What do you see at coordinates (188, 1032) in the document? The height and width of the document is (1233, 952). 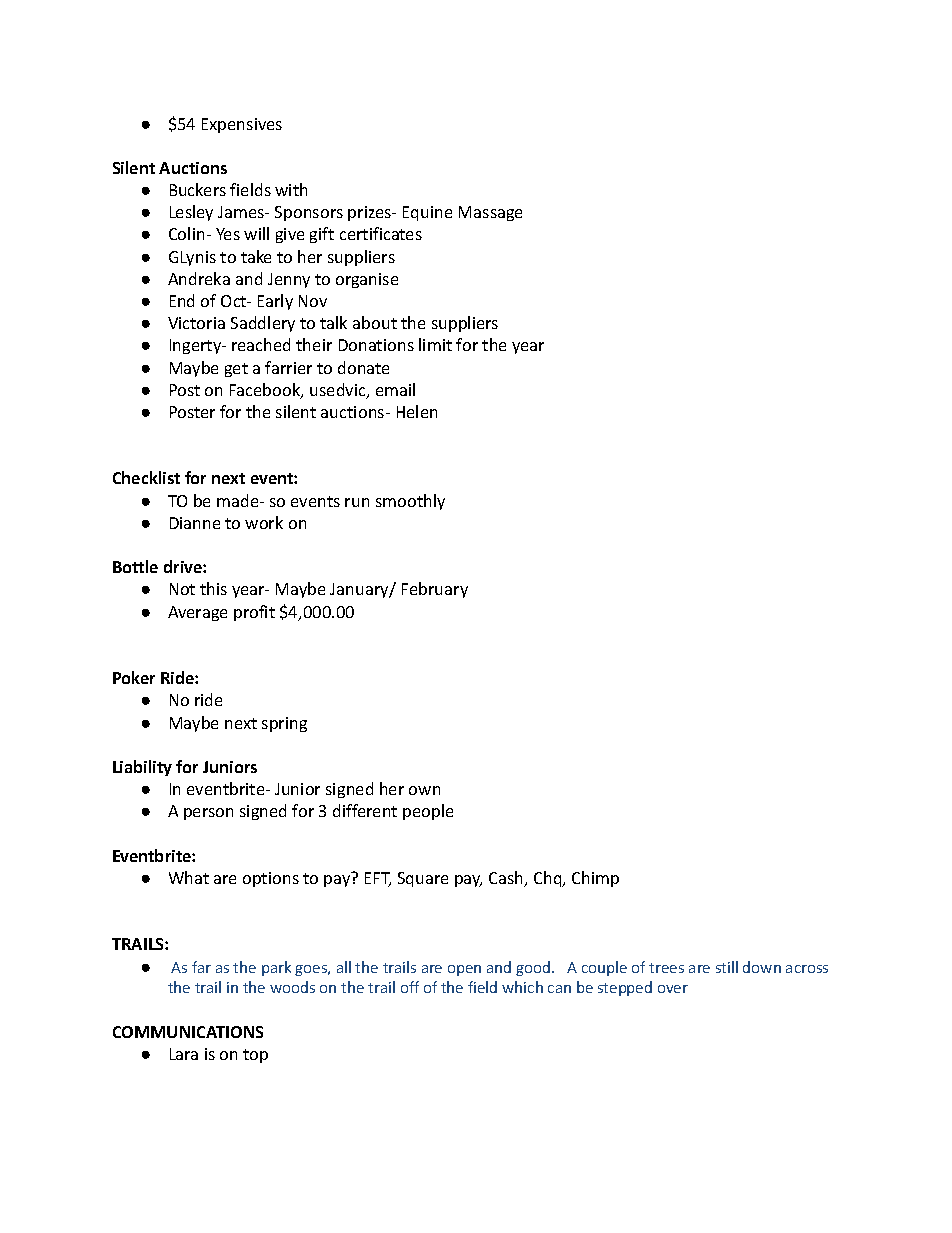 I see `COMMUNICATIONS` at bounding box center [188, 1032].
